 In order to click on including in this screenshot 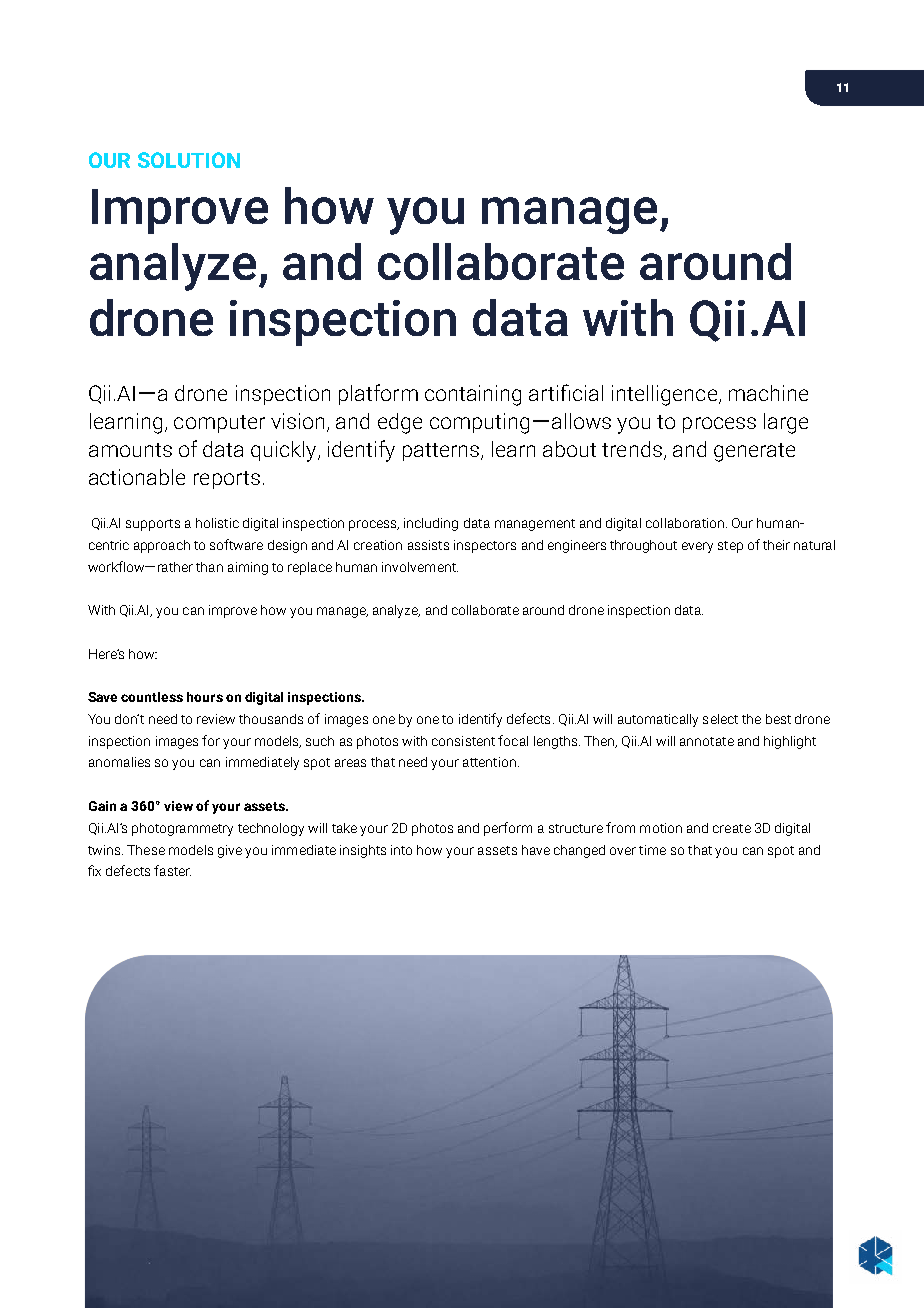, I will do `click(431, 524)`.
